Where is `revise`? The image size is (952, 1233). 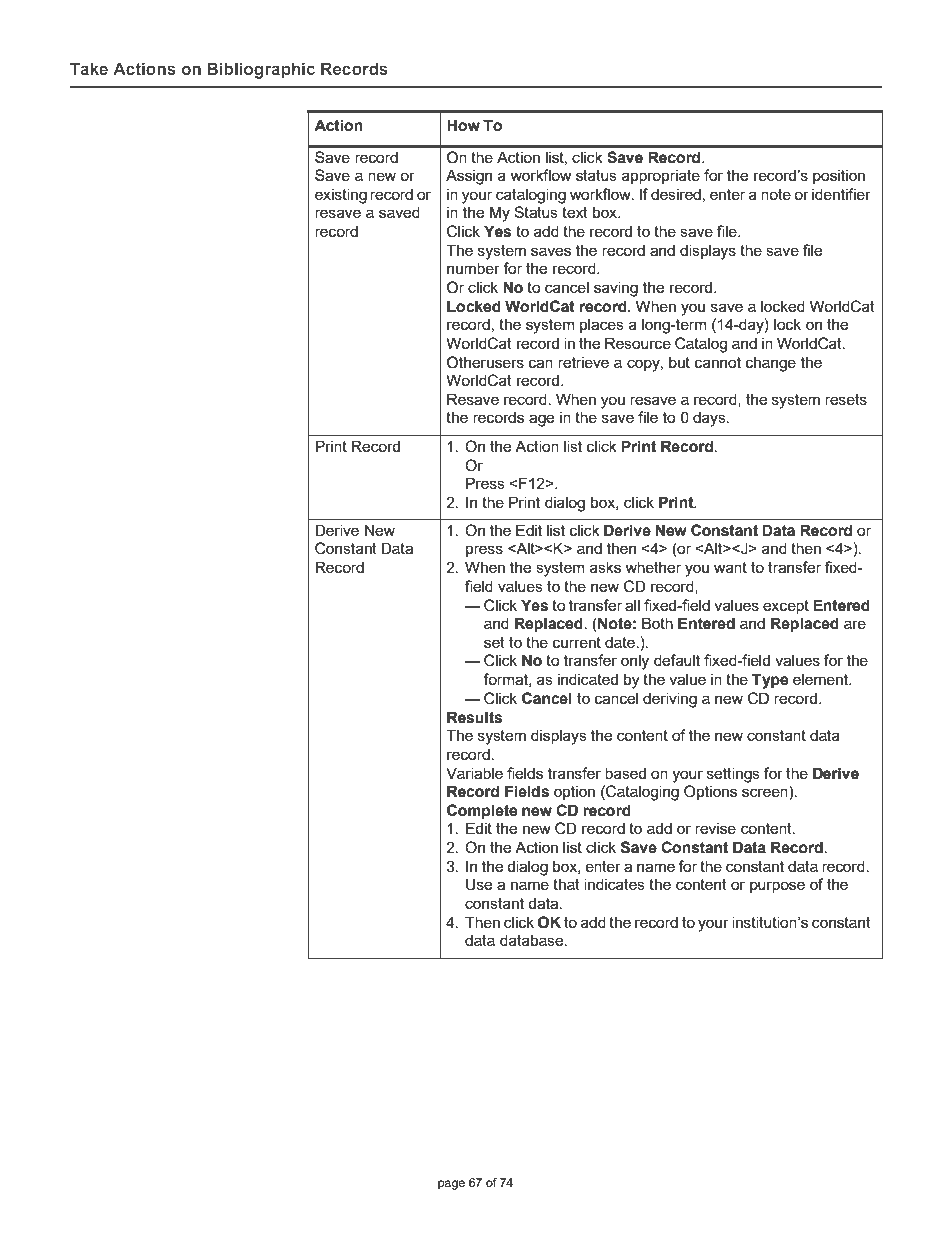 revise is located at coordinates (715, 828).
